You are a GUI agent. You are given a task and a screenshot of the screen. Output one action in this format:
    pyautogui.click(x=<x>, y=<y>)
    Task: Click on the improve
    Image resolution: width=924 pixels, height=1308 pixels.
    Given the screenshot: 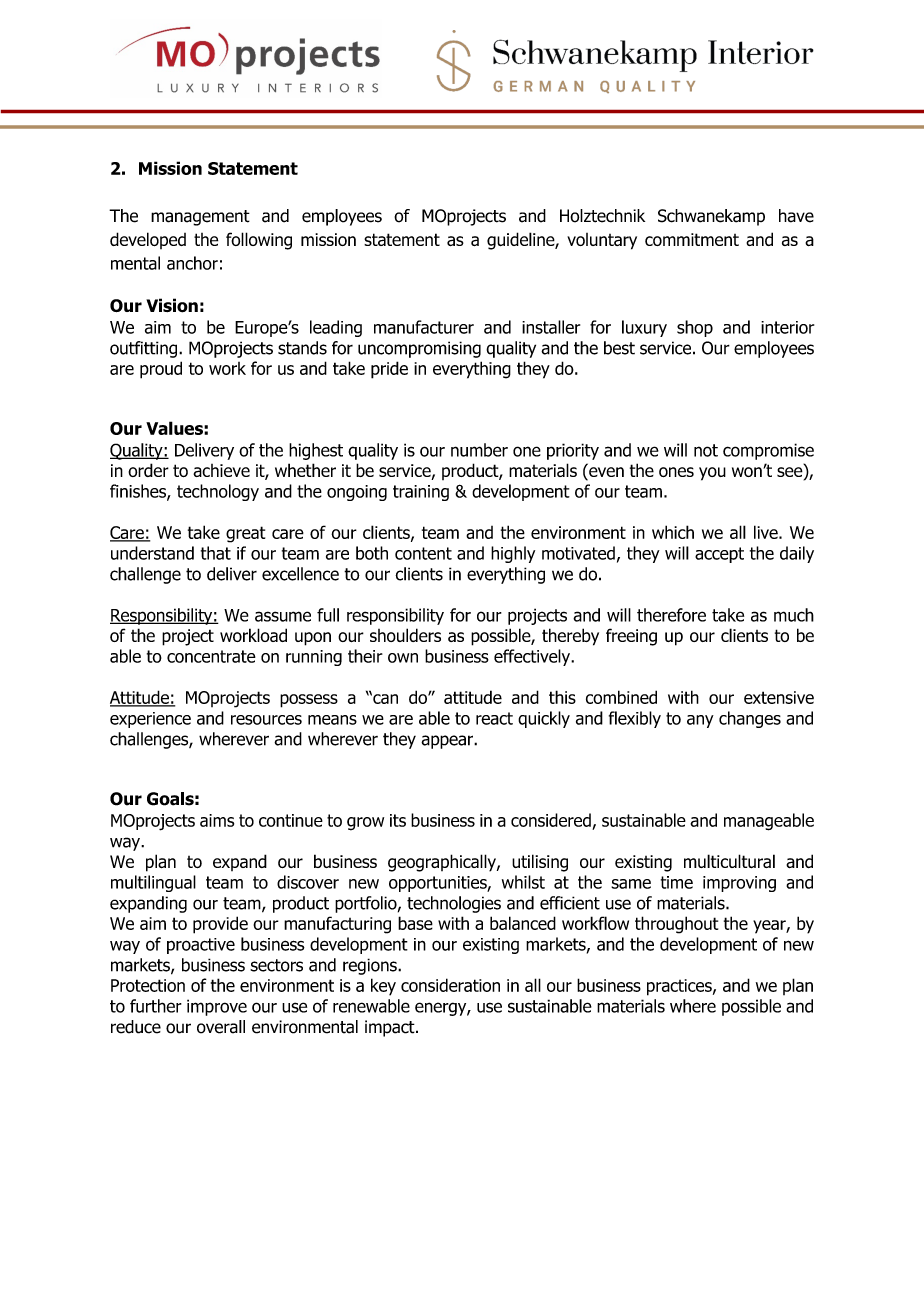 What is the action you would take?
    pyautogui.click(x=217, y=1007)
